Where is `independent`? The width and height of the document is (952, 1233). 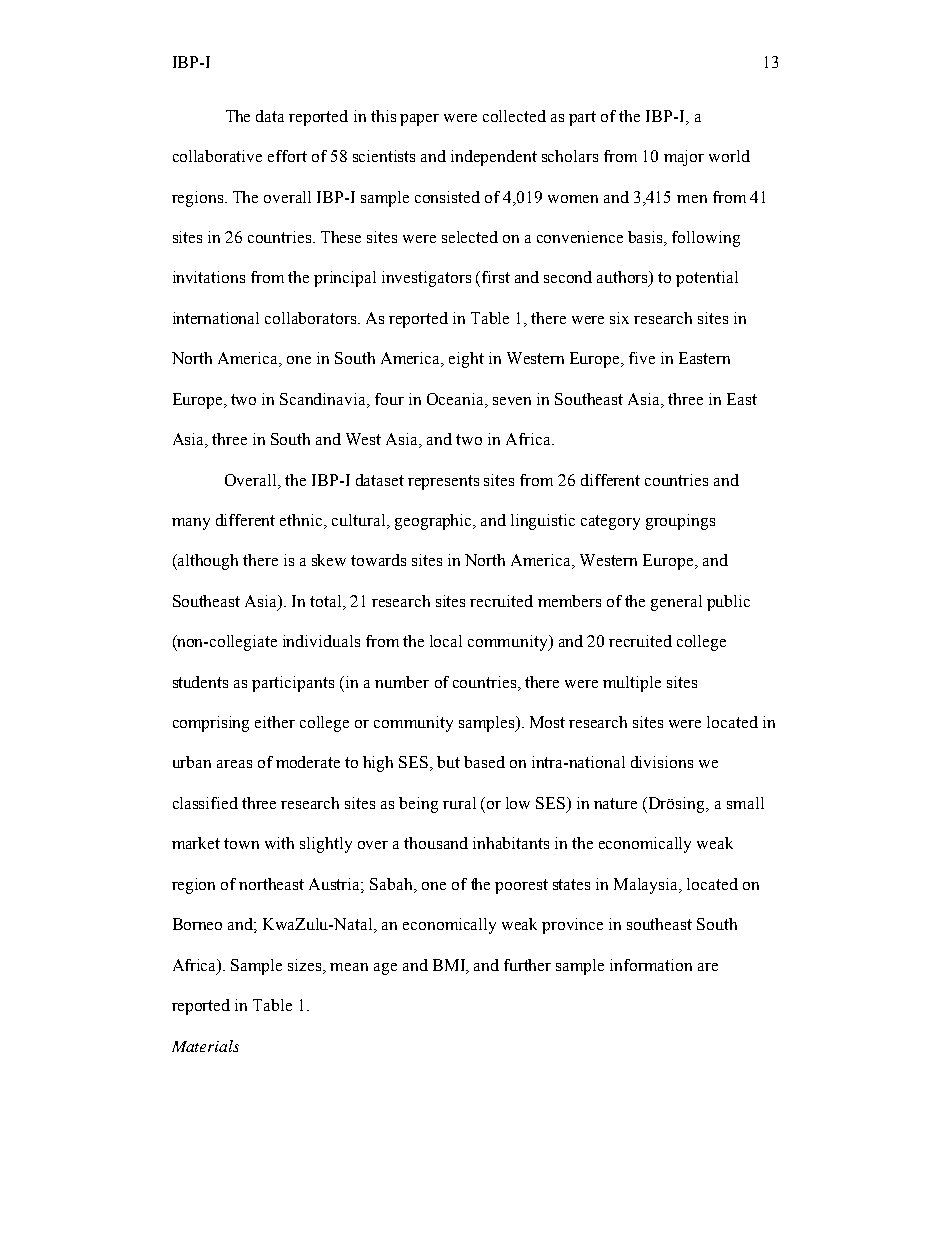 independent is located at coordinates (494, 158).
